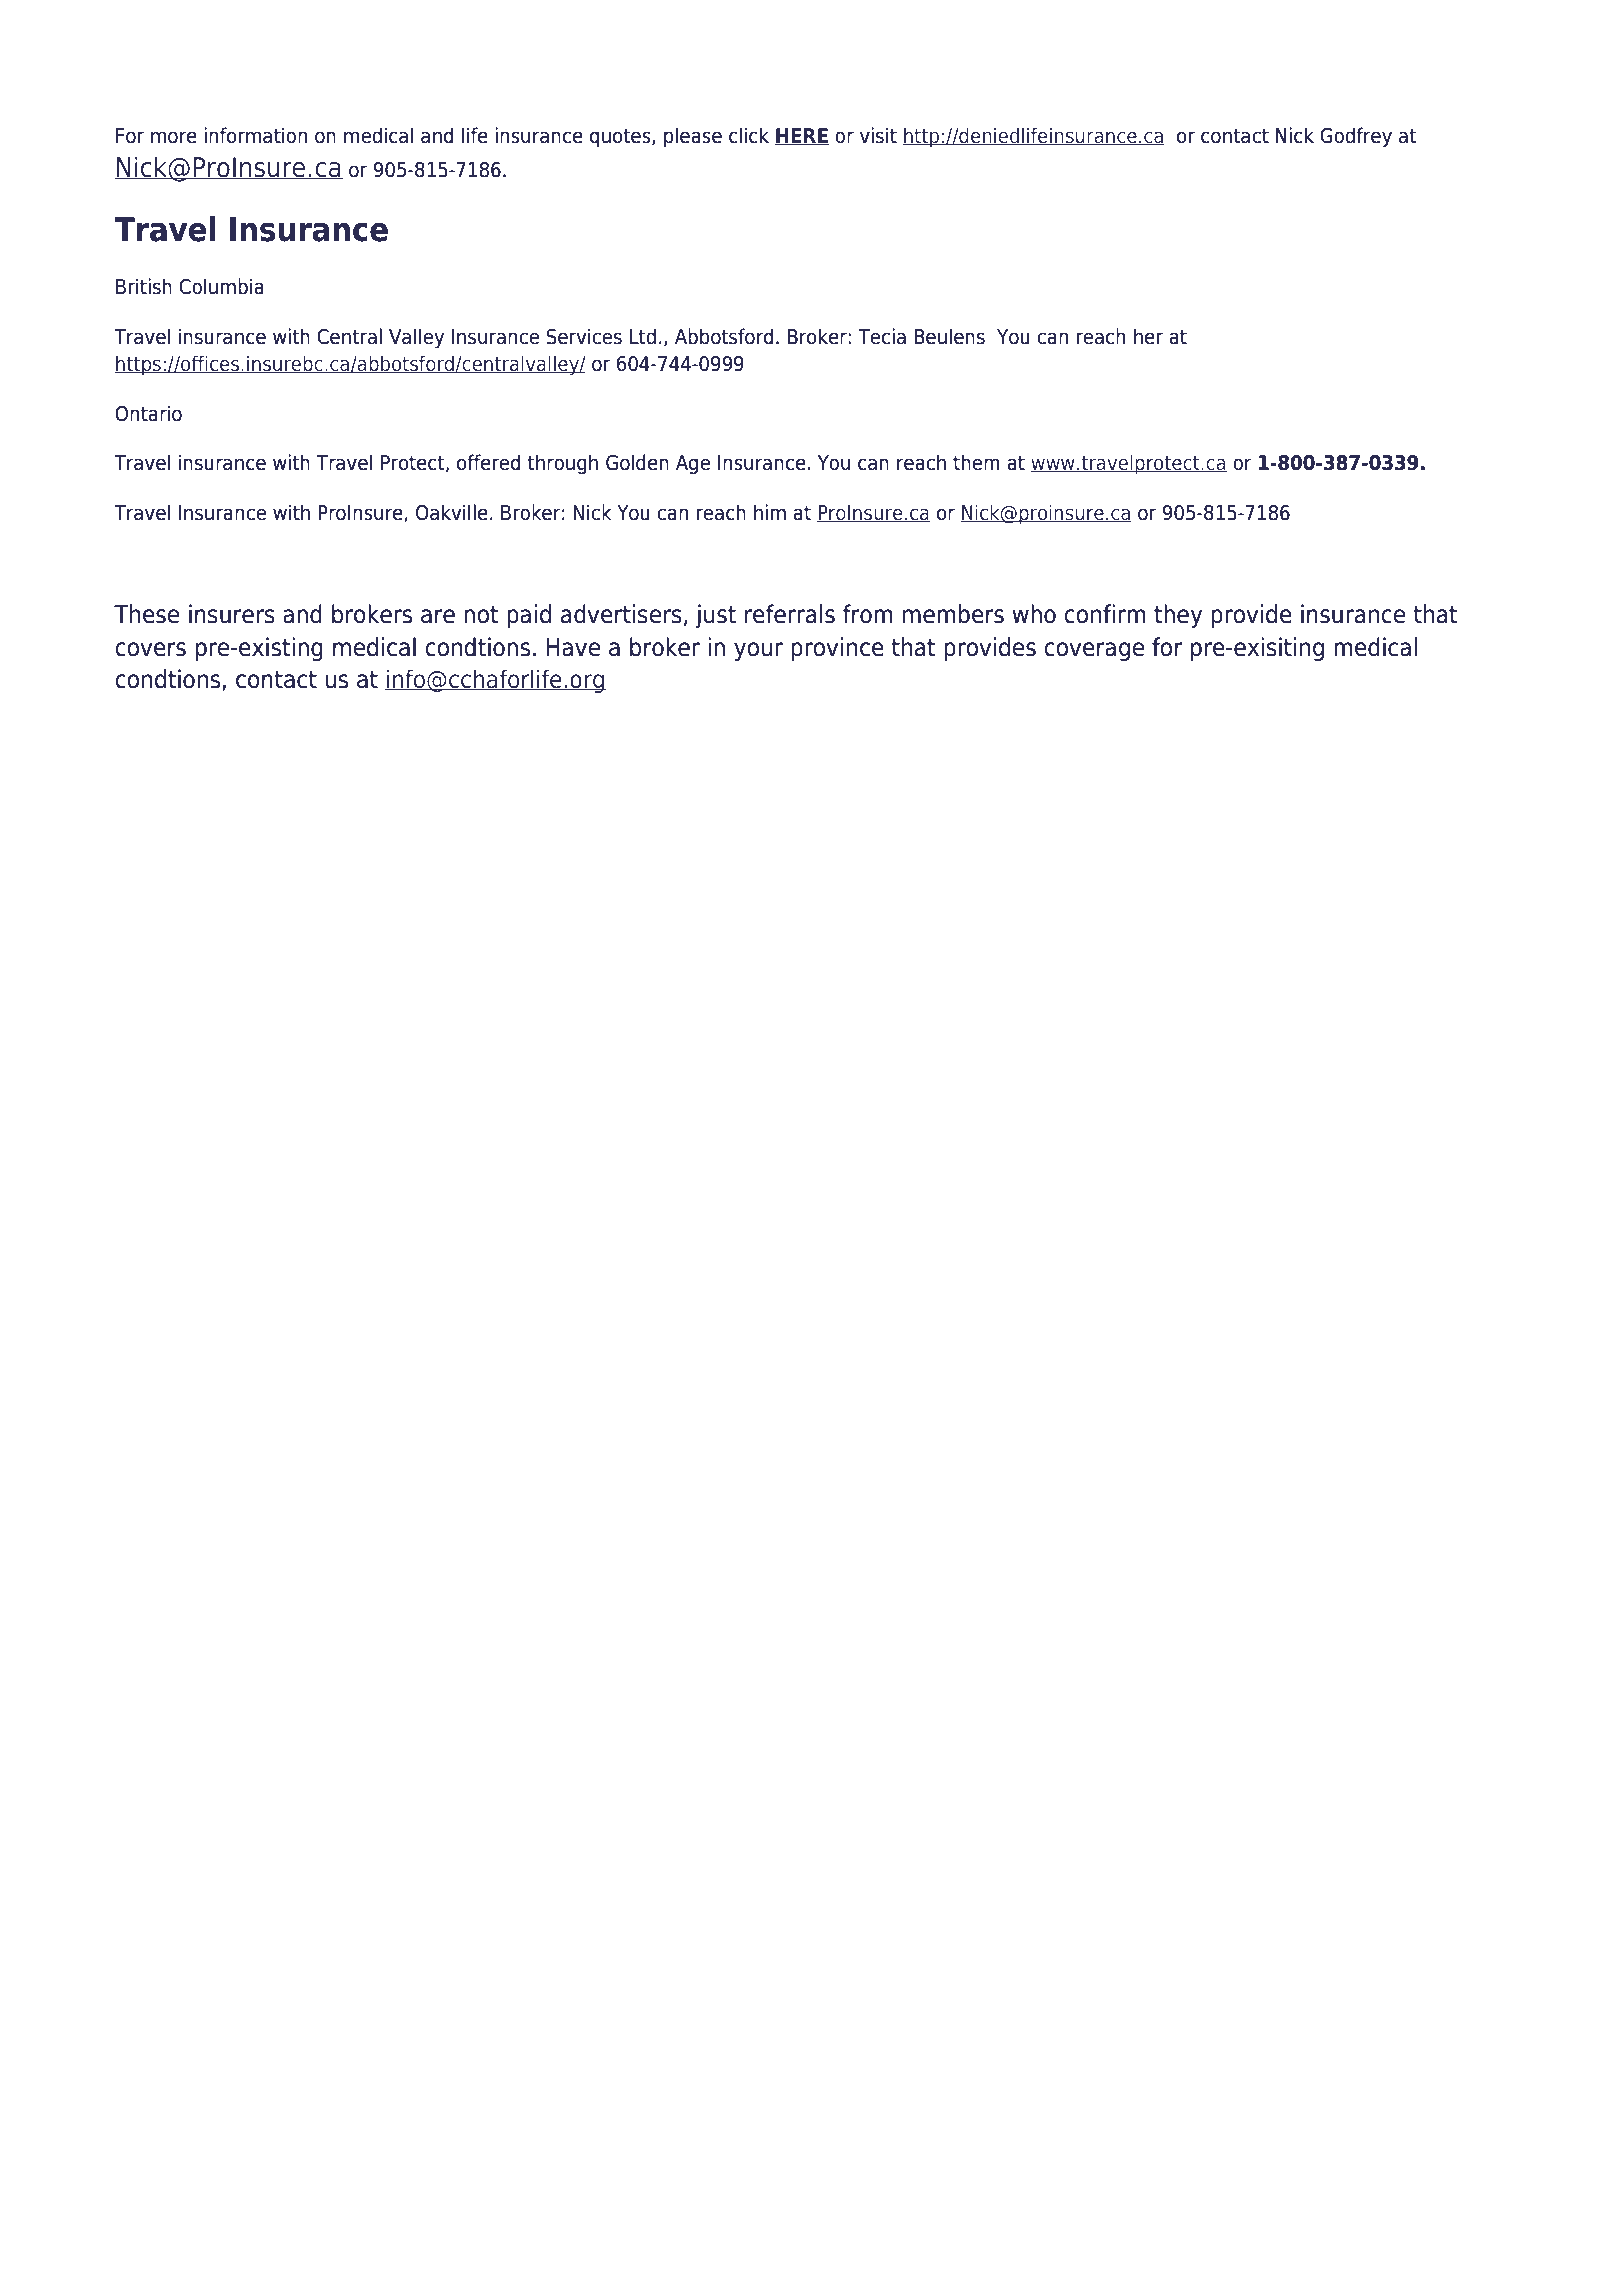  Describe the element at coordinates (643, 336) in the screenshot. I see `Ltd` at that location.
